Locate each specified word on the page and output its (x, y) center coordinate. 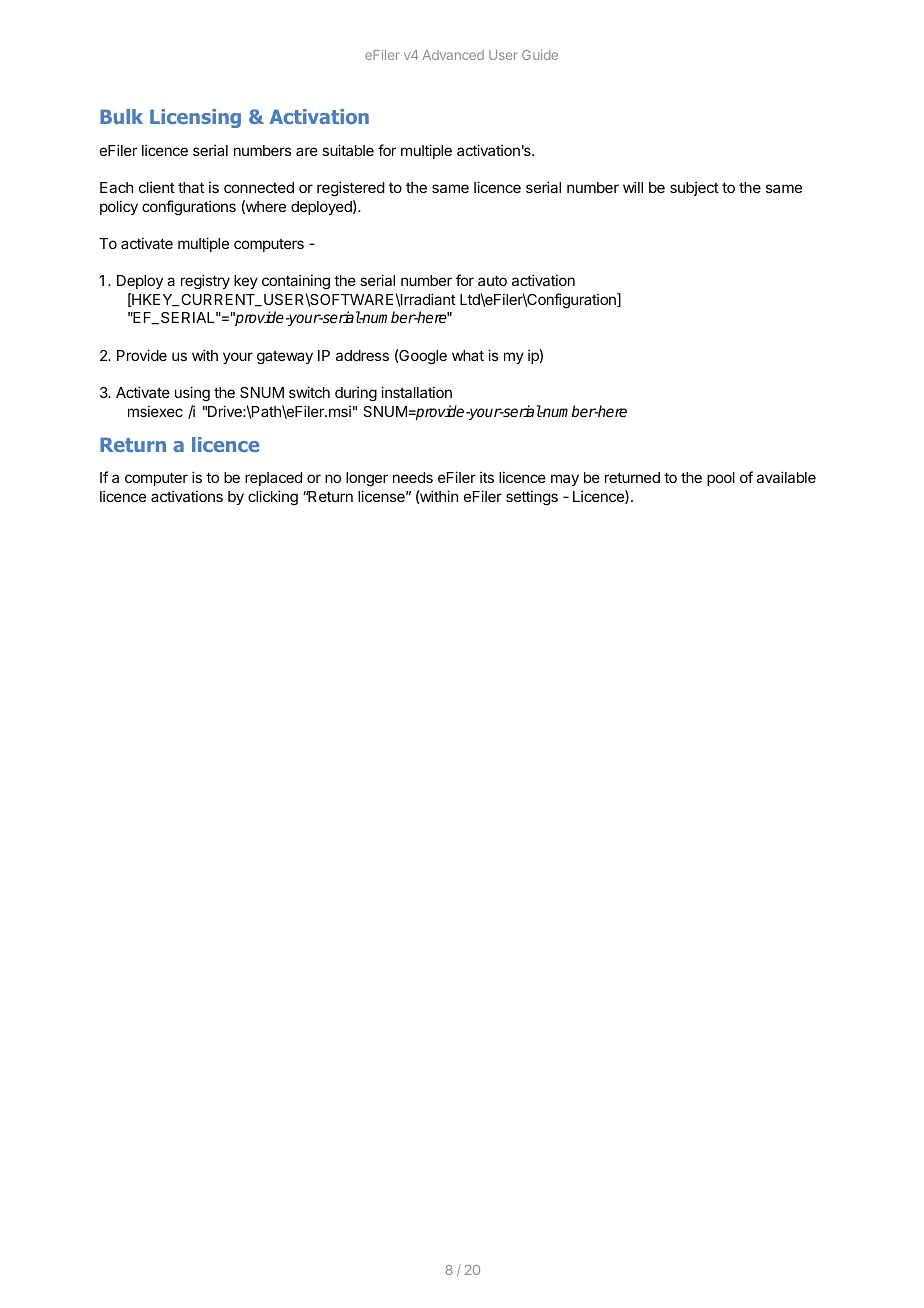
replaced (273, 479)
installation (416, 392)
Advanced (453, 55)
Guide (540, 55)
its (487, 477)
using (192, 394)
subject (694, 188)
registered (351, 189)
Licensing (195, 118)
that (191, 187)
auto (492, 280)
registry (205, 282)
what (468, 355)
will (633, 187)
